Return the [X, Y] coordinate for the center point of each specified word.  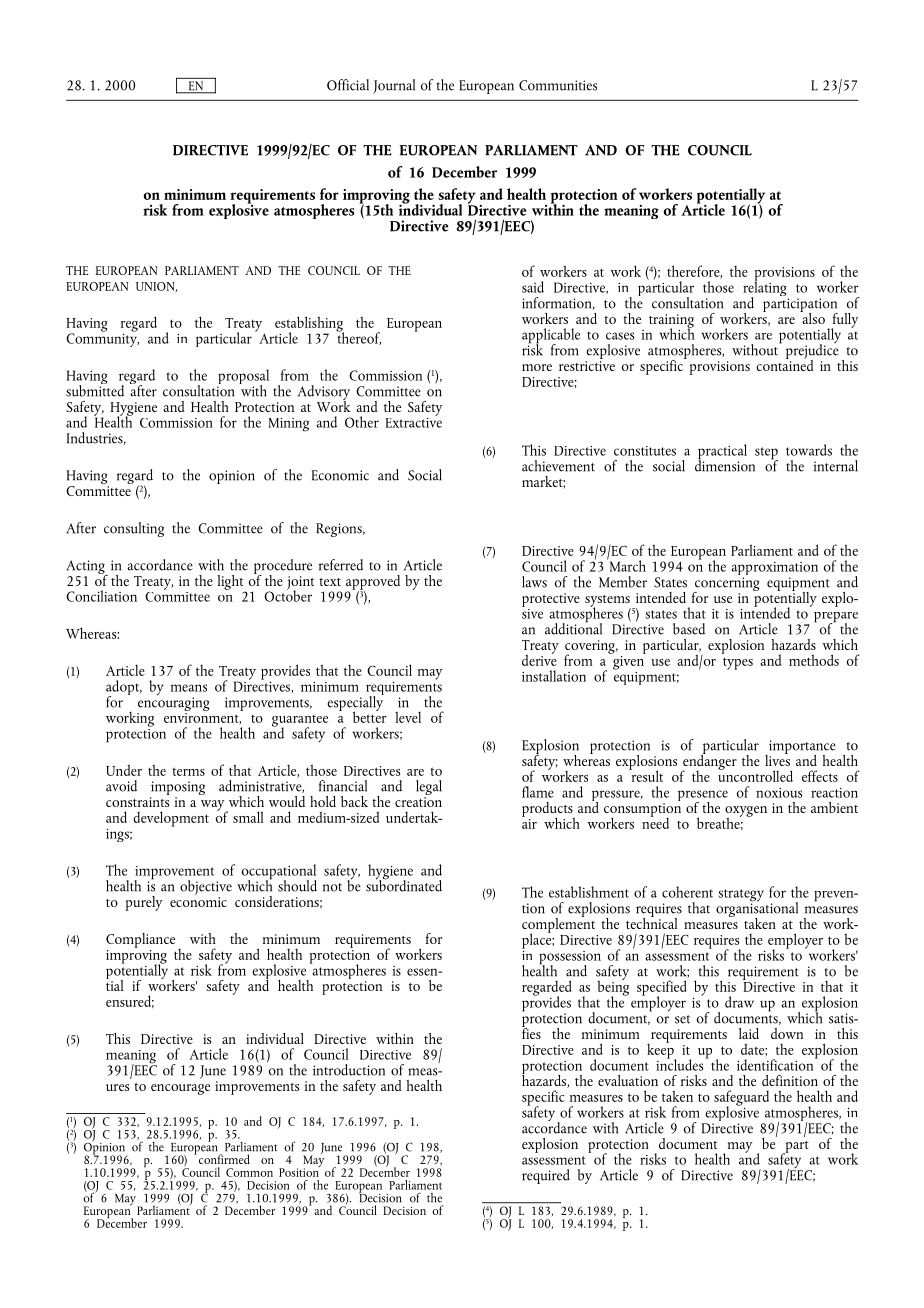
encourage [180, 1089]
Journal [394, 86]
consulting [134, 529]
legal [429, 789]
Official [348, 85]
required [546, 1176]
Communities [558, 85]
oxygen [746, 812]
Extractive [413, 421]
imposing [177, 789]
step [766, 454]
